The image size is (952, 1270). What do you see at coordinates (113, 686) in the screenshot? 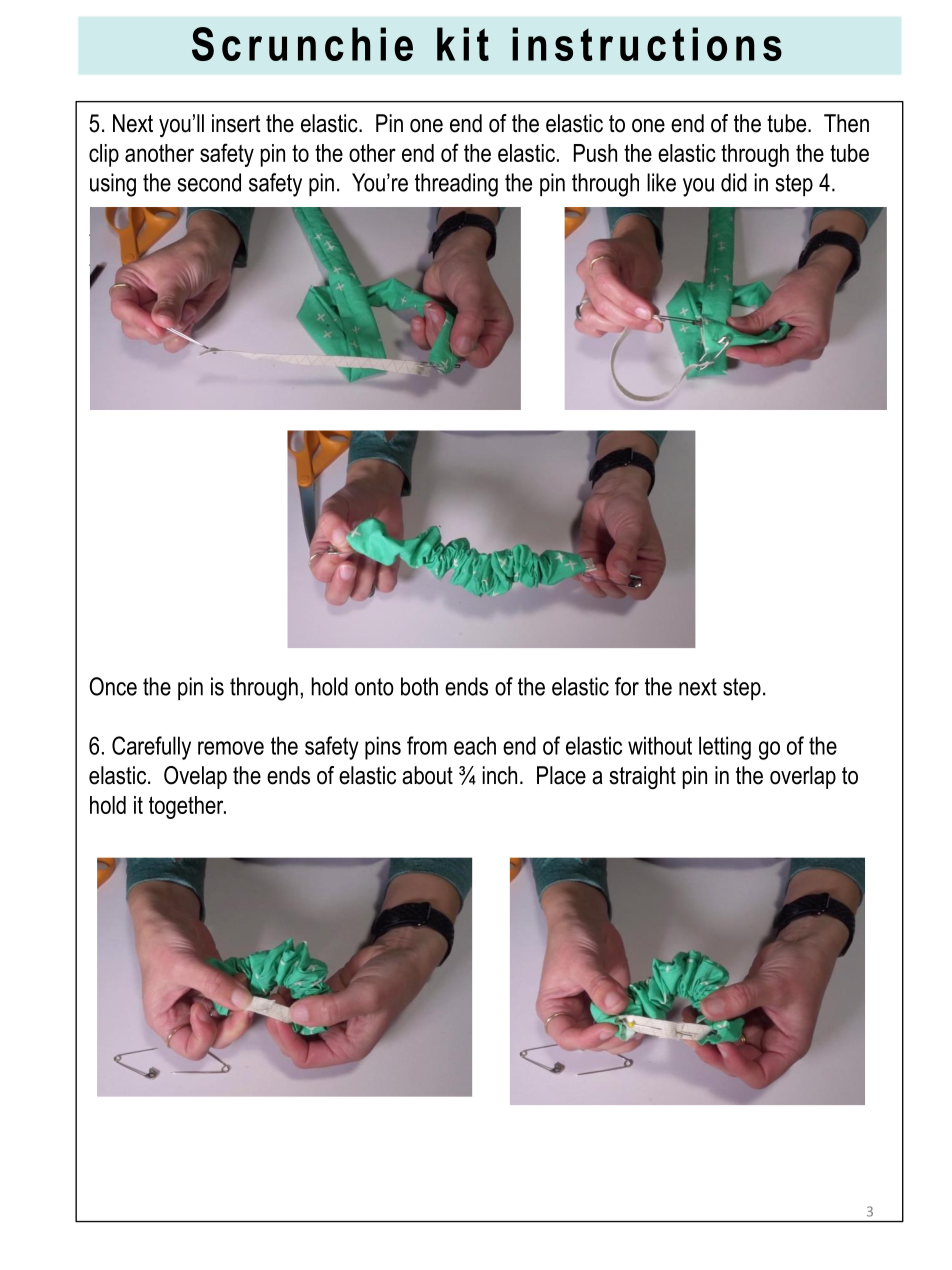
I see `Once` at bounding box center [113, 686].
